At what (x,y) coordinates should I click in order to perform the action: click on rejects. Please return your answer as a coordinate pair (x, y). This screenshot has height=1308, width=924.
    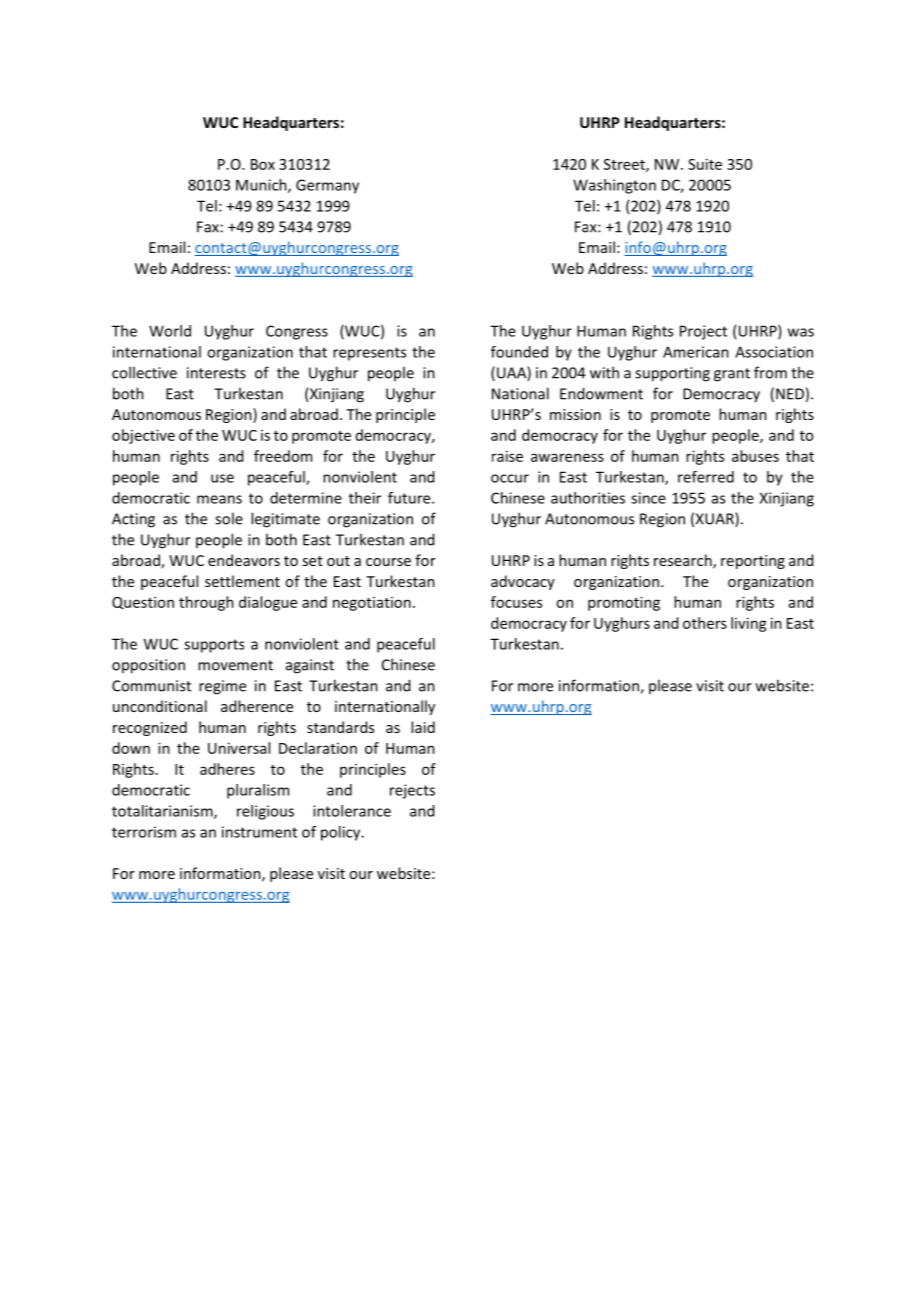
    Looking at the image, I should click on (412, 791).
